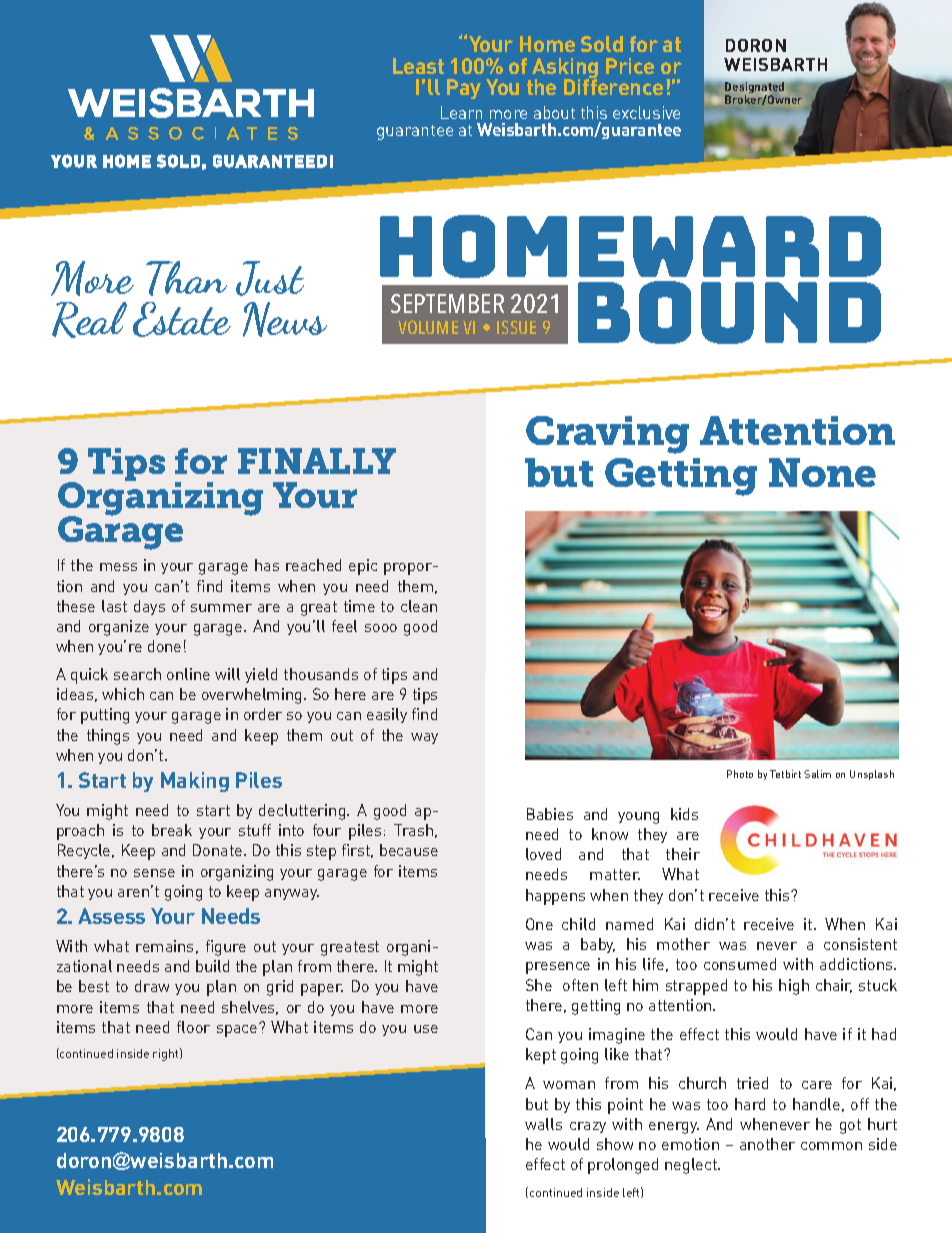  Describe the element at coordinates (754, 89) in the page. I see `Designated` at that location.
